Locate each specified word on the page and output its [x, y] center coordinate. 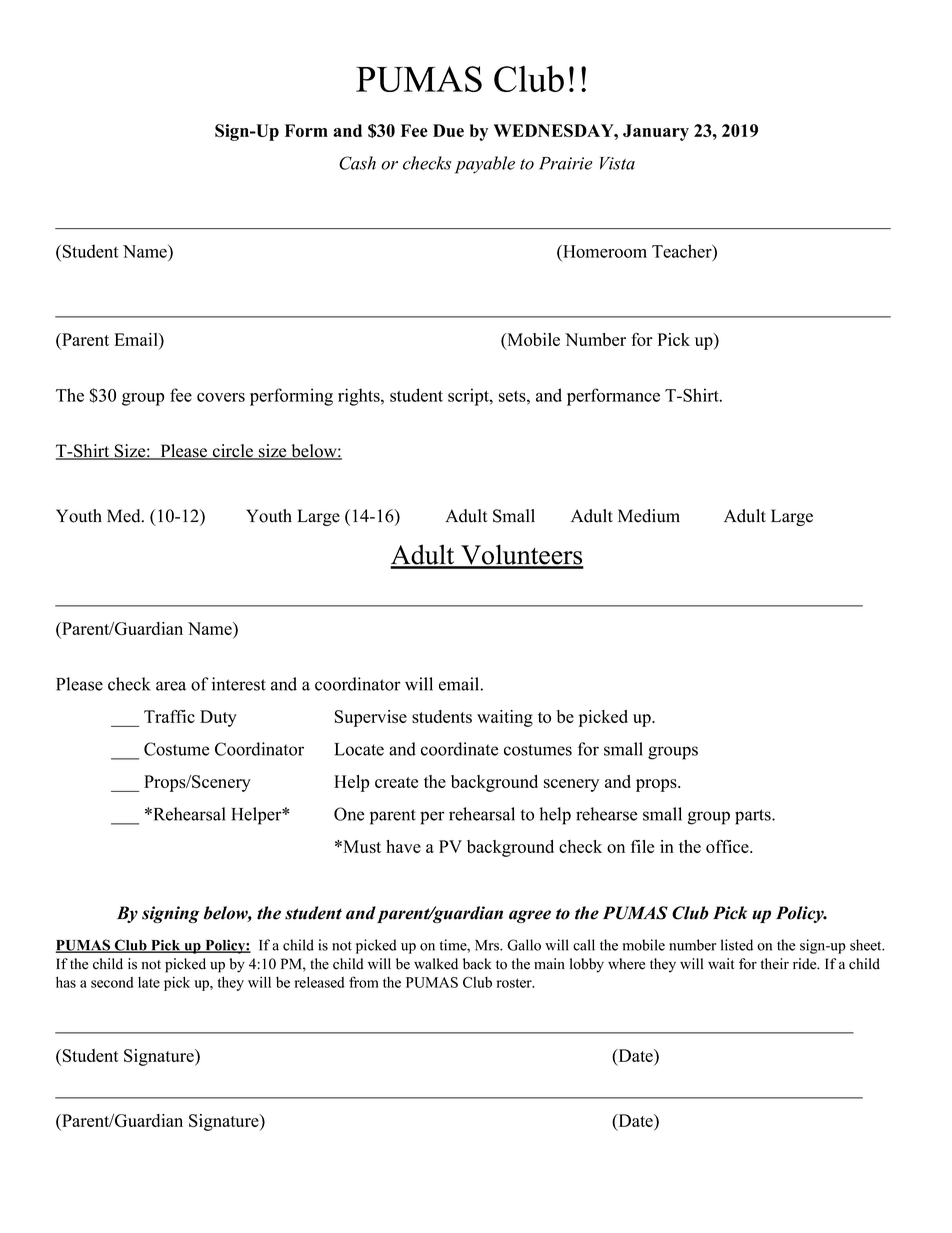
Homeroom [604, 251]
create [396, 782]
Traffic [169, 716]
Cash [357, 163]
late [149, 982]
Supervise [371, 718]
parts [754, 817]
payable [485, 165]
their [775, 964]
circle [232, 452]
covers [221, 397]
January [656, 132]
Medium [649, 516]
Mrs [488, 945]
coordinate [459, 749]
